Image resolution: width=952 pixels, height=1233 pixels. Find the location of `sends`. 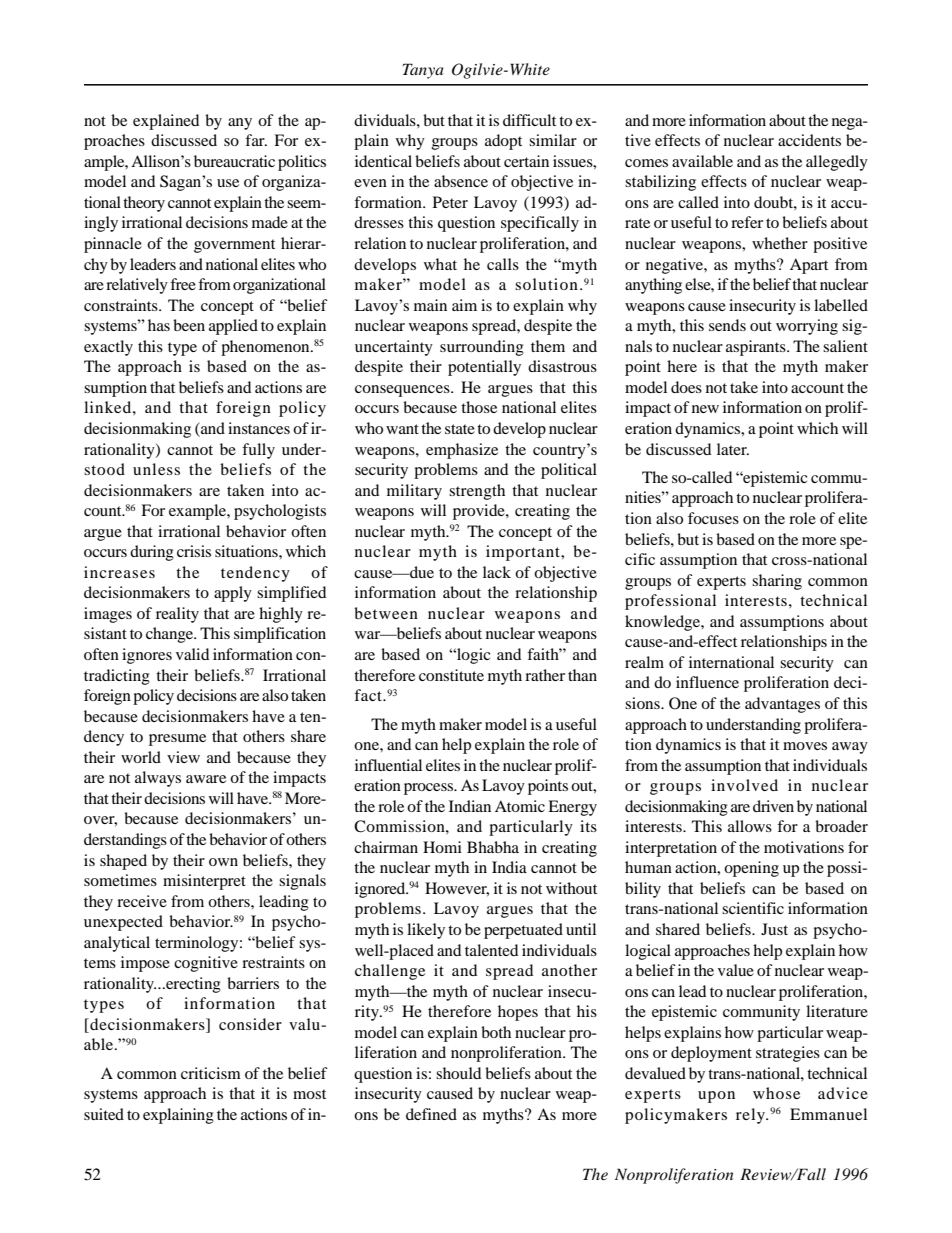

sends is located at coordinates (727, 325).
